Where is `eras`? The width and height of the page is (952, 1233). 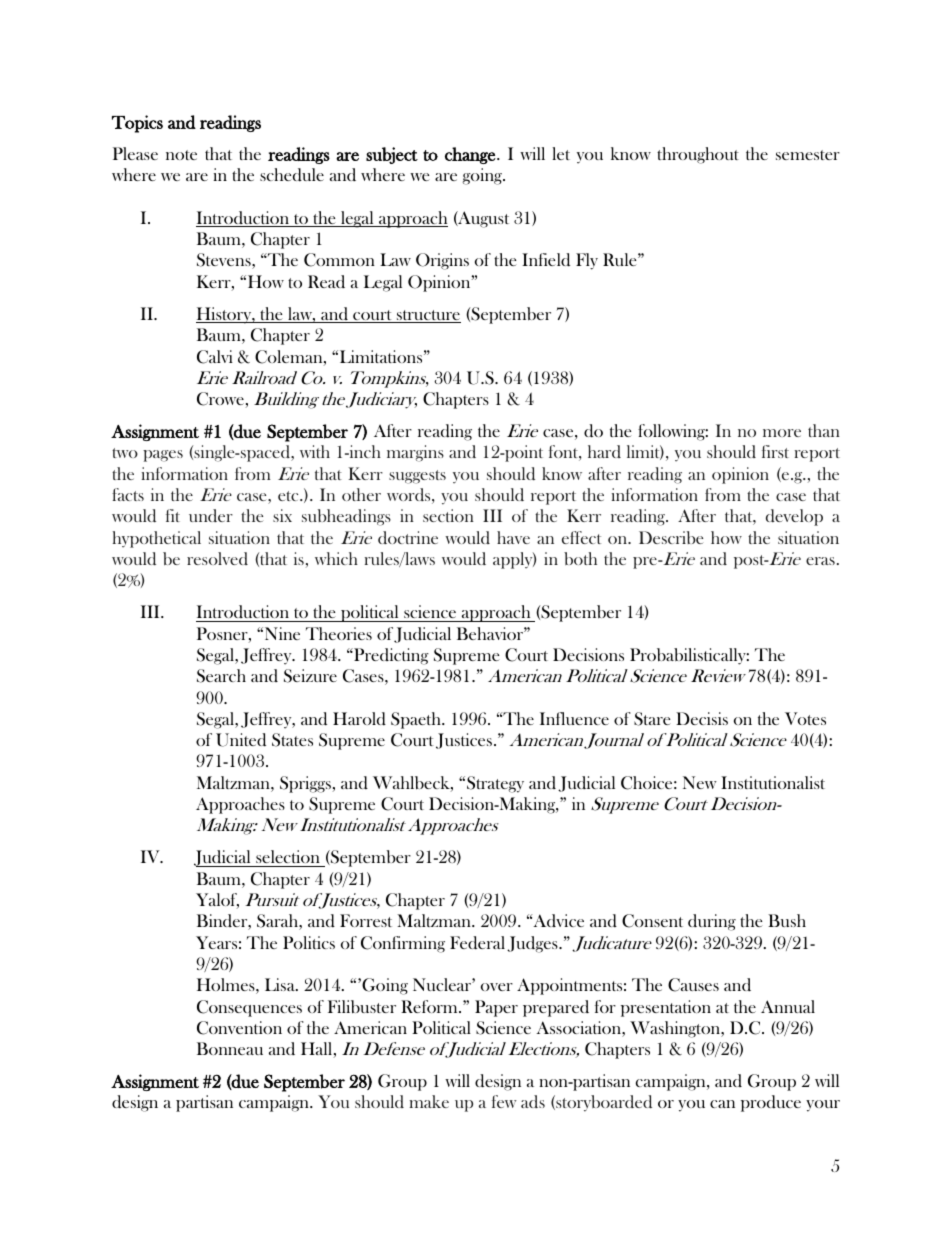
eras is located at coordinates (820, 561).
